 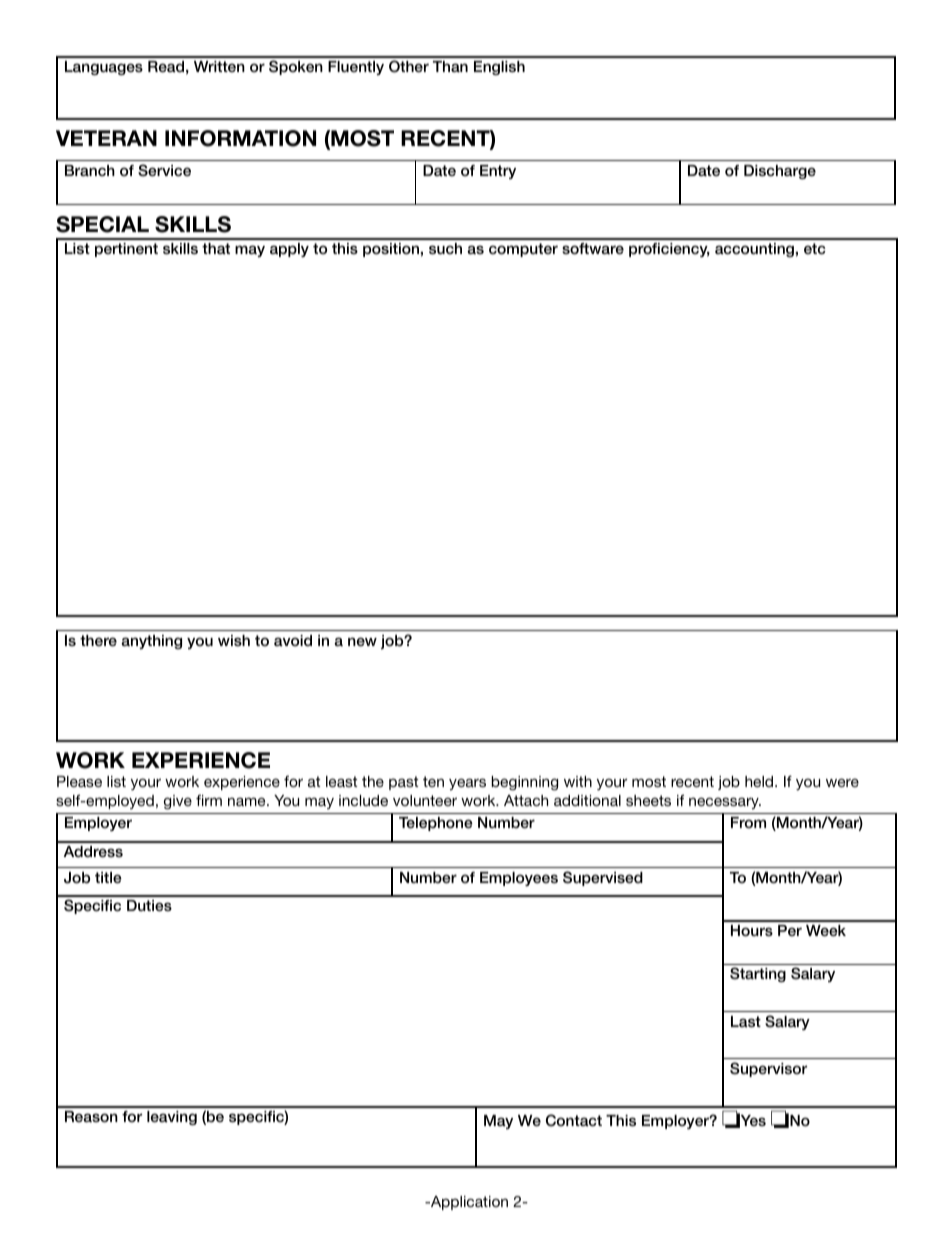 I want to click on new, so click(x=362, y=641).
